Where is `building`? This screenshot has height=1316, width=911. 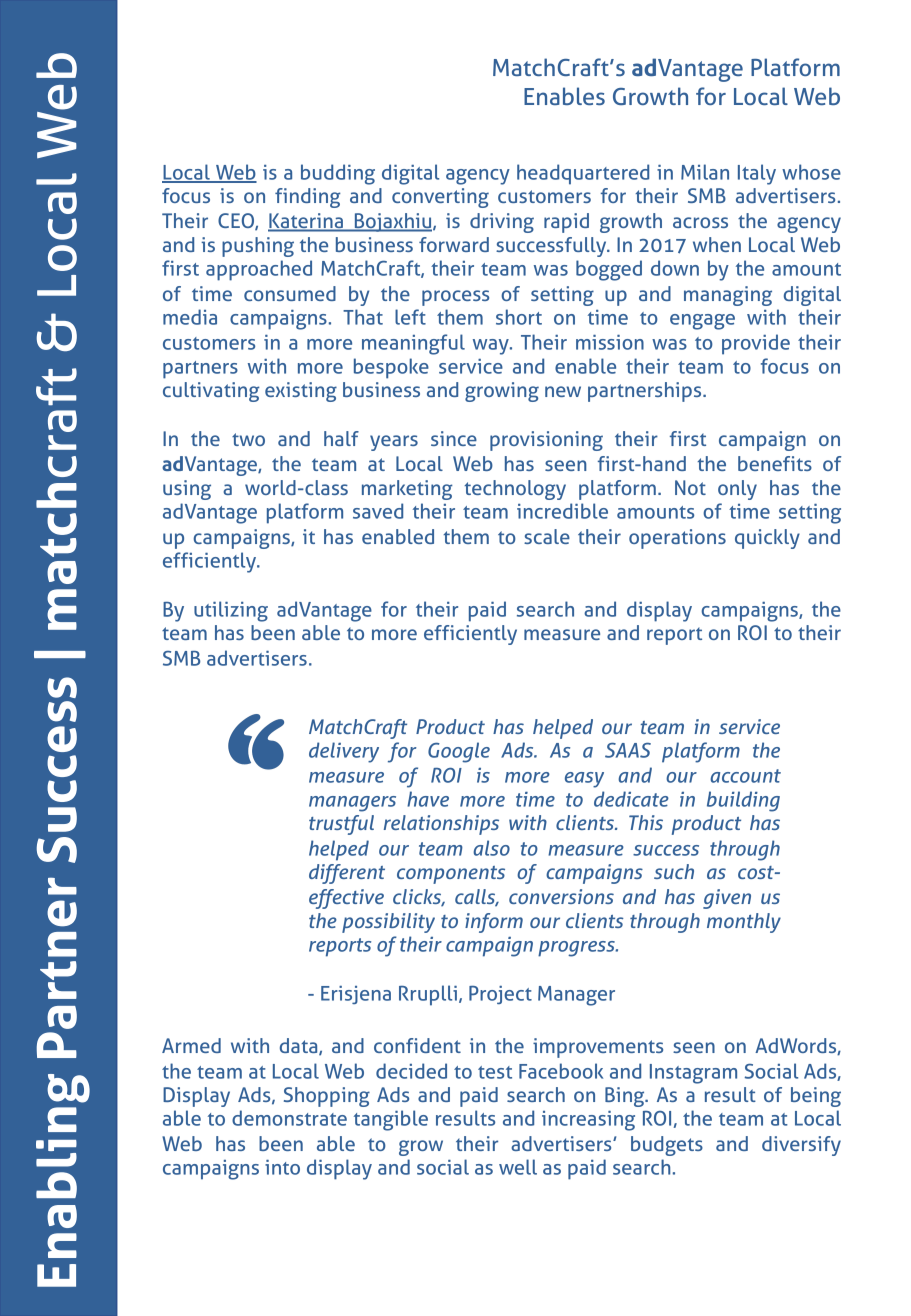 building is located at coordinates (743, 801).
